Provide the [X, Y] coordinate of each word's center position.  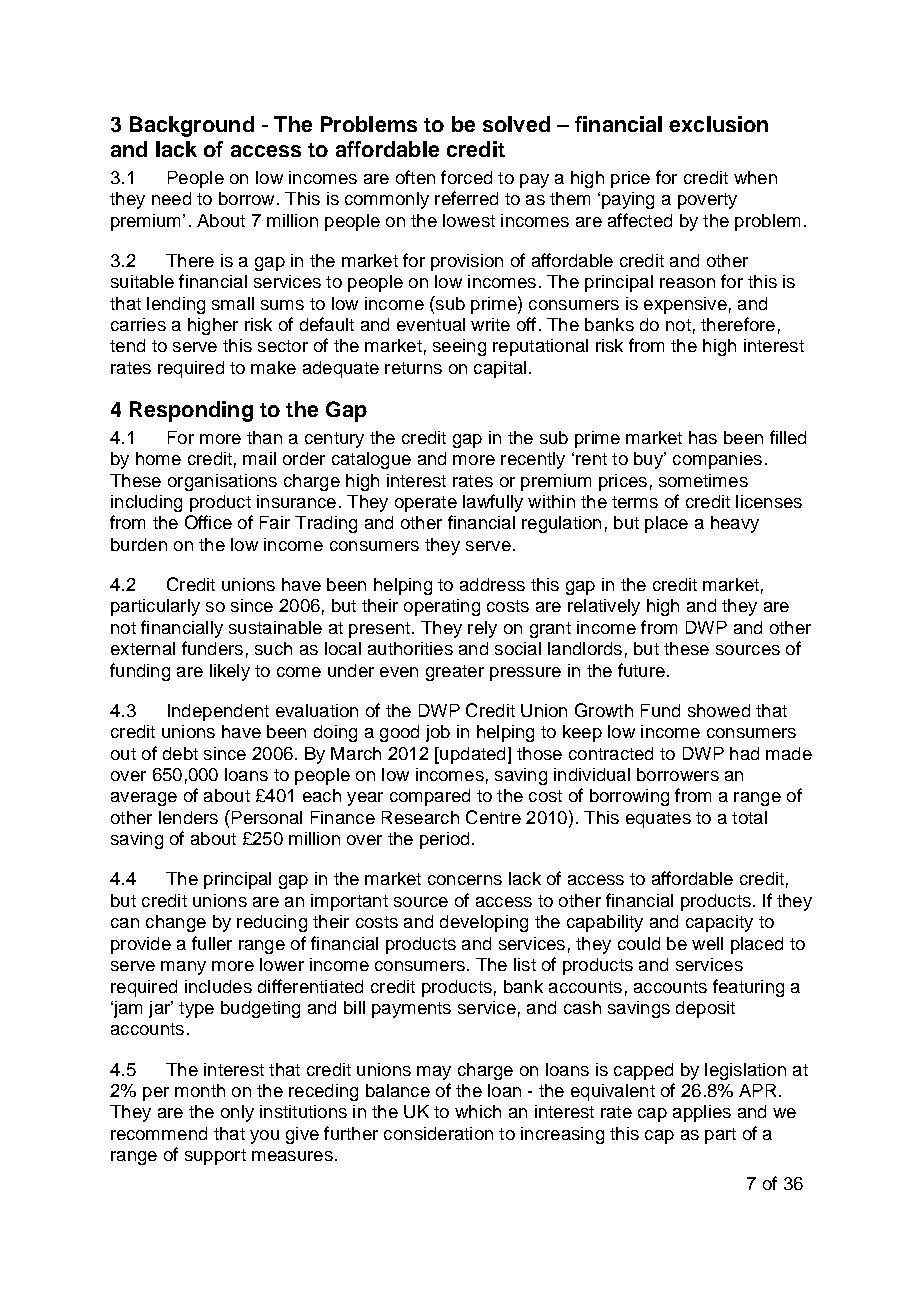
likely [230, 672]
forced [466, 177]
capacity [719, 923]
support [215, 1157]
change [176, 923]
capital [500, 369]
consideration [438, 1133]
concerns [465, 880]
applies [702, 1113]
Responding [191, 411]
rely [482, 629]
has [703, 437]
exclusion [718, 124]
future [641, 670]
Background [192, 126]
